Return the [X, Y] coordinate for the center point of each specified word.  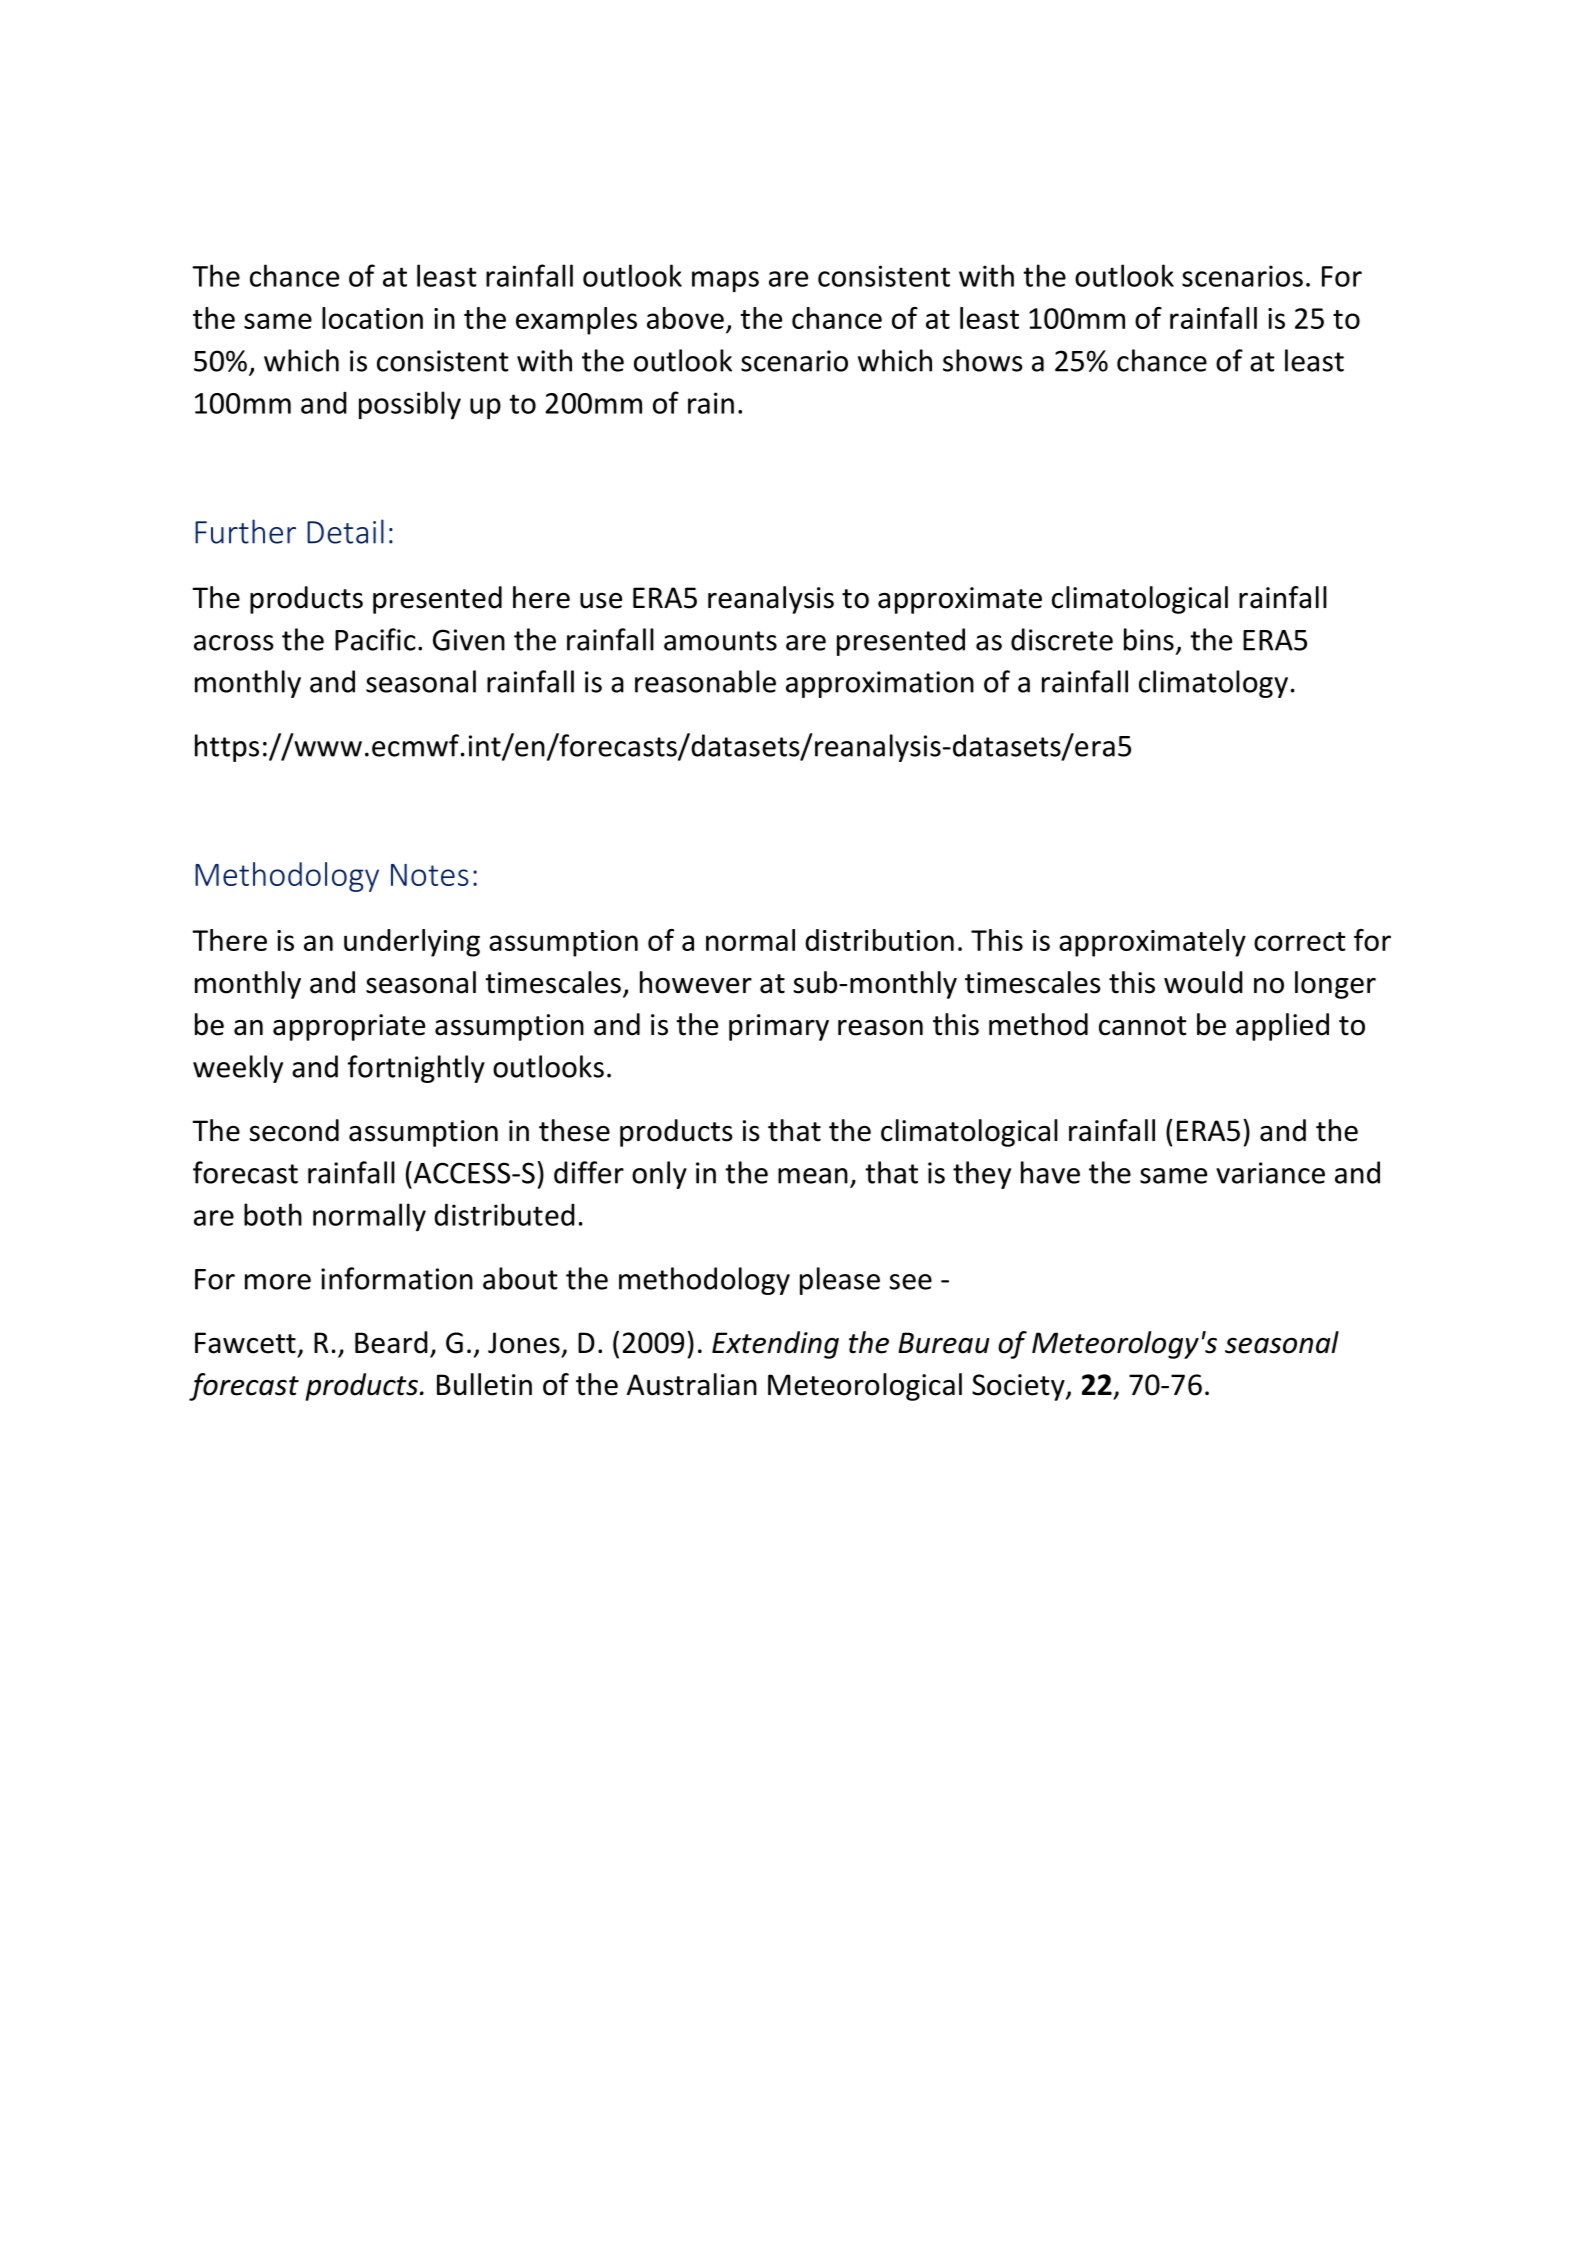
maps [725, 281]
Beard [391, 1342]
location [372, 318]
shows [983, 360]
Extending [775, 1345]
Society [1019, 1387]
